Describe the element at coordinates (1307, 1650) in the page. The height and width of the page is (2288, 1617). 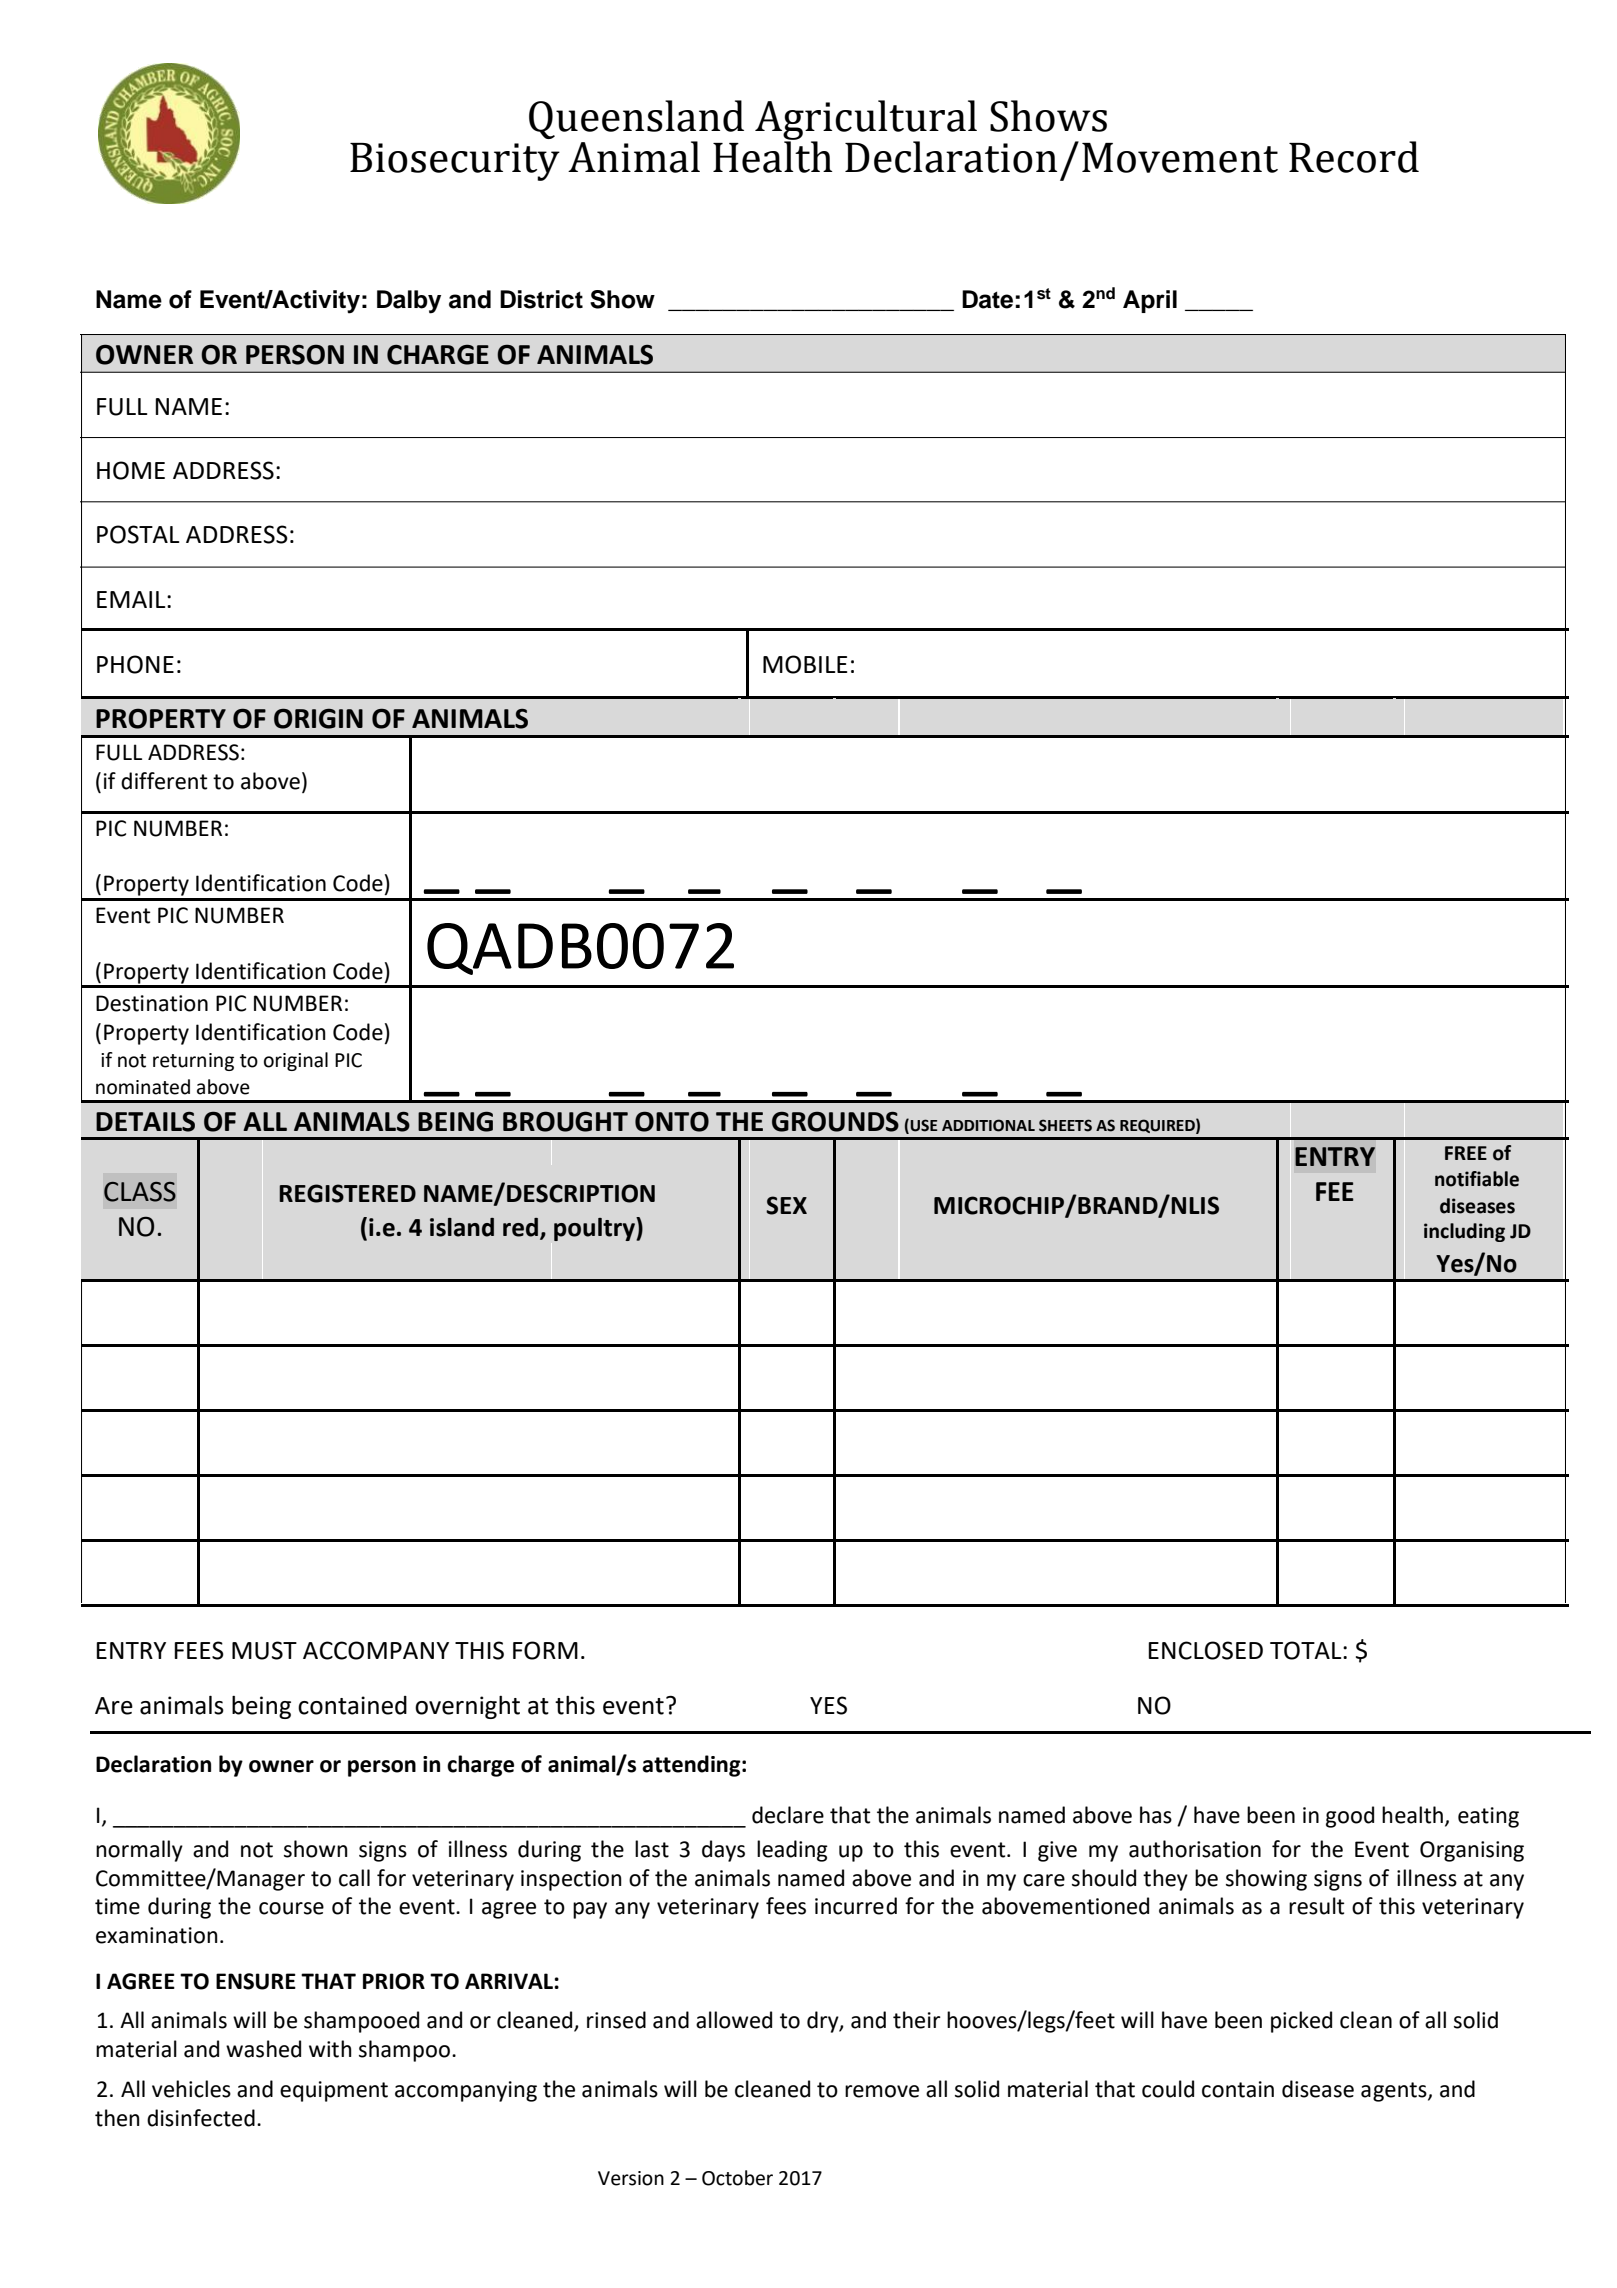
I see `TOTAL` at that location.
